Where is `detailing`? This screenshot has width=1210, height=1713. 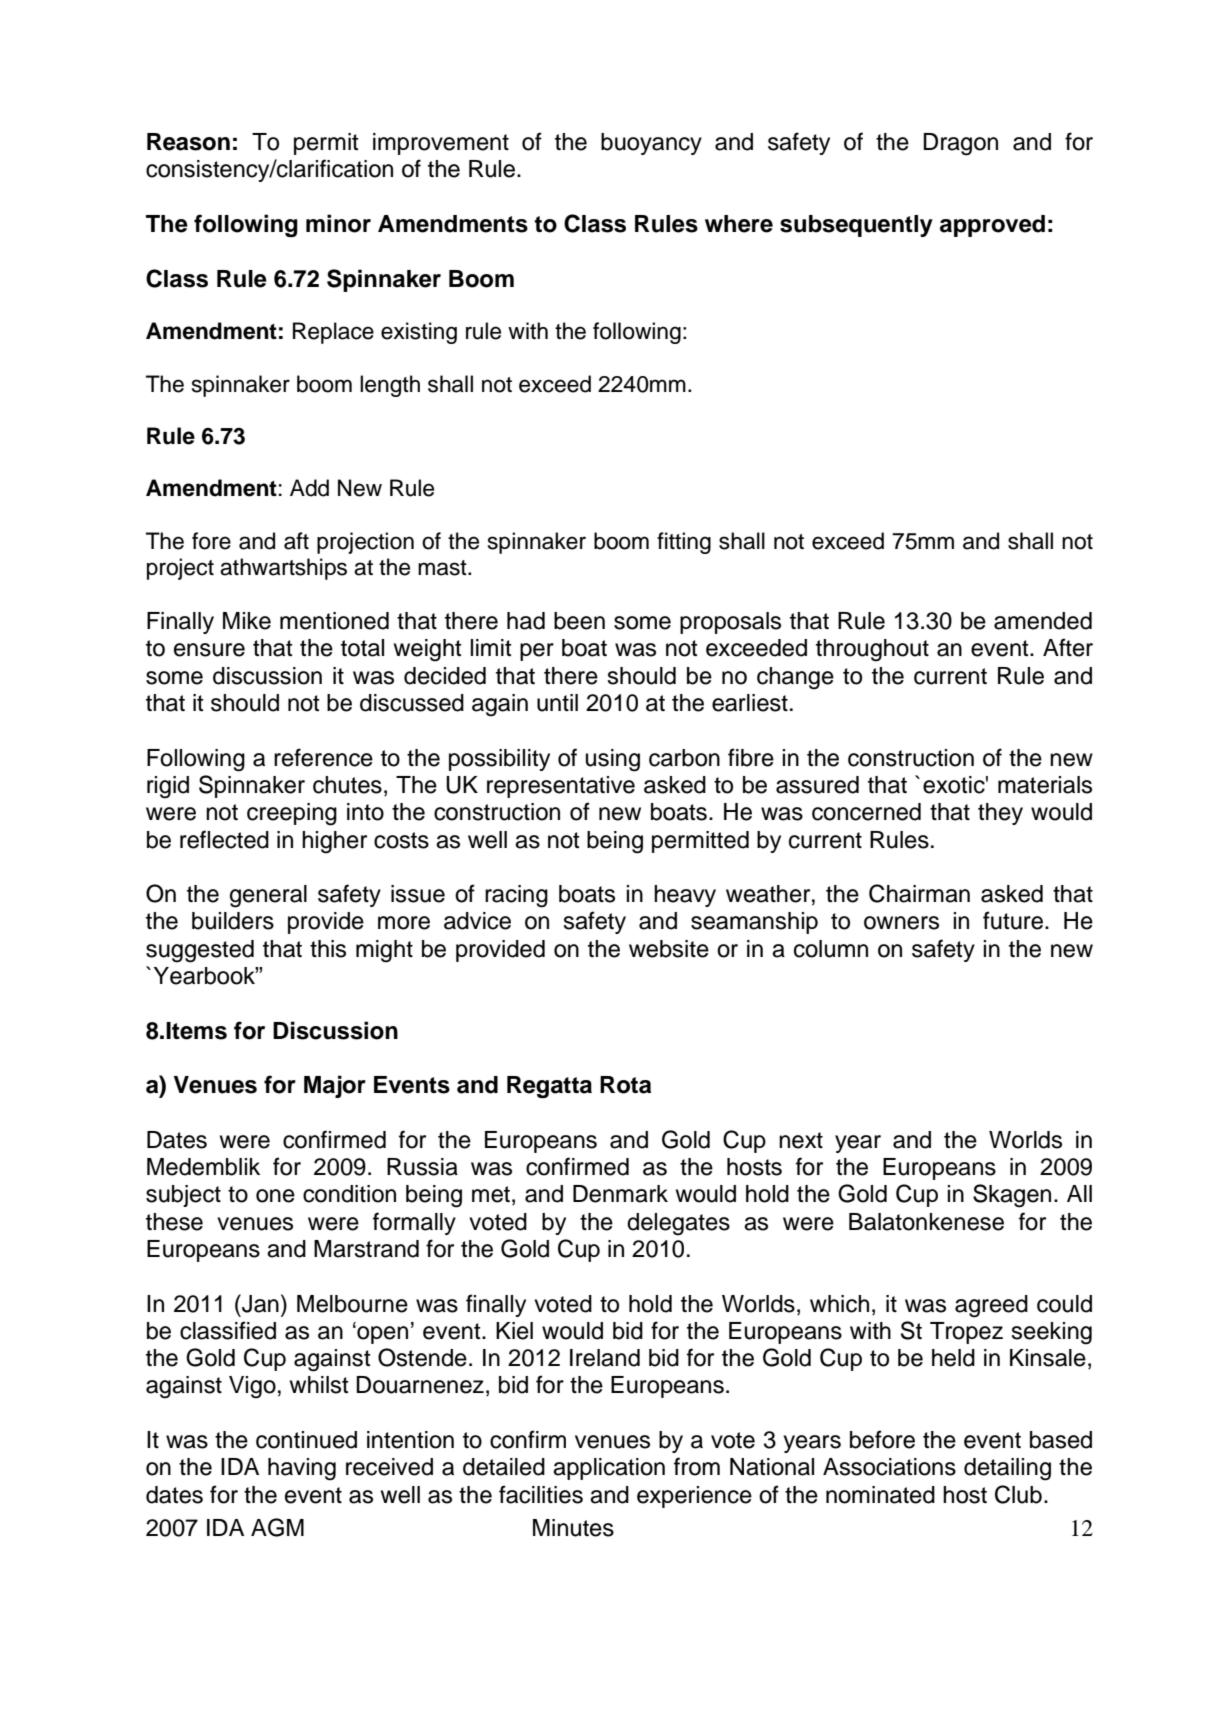 detailing is located at coordinates (1007, 1469).
